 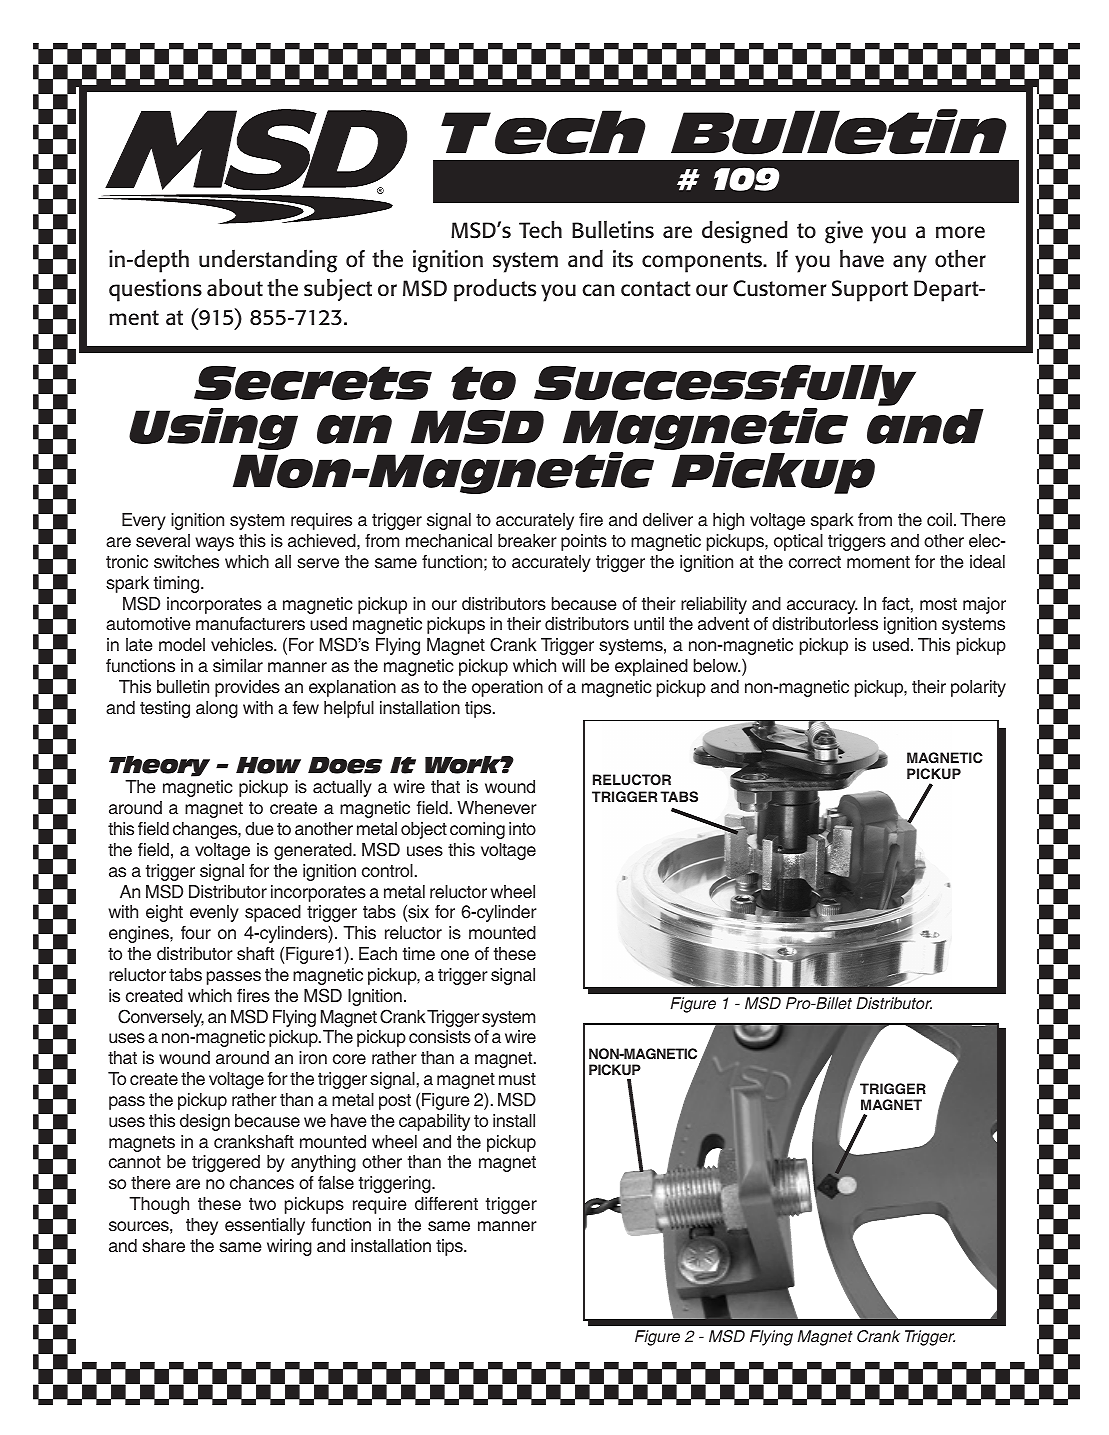 What do you see at coordinates (440, 1037) in the screenshot?
I see `consists` at bounding box center [440, 1037].
